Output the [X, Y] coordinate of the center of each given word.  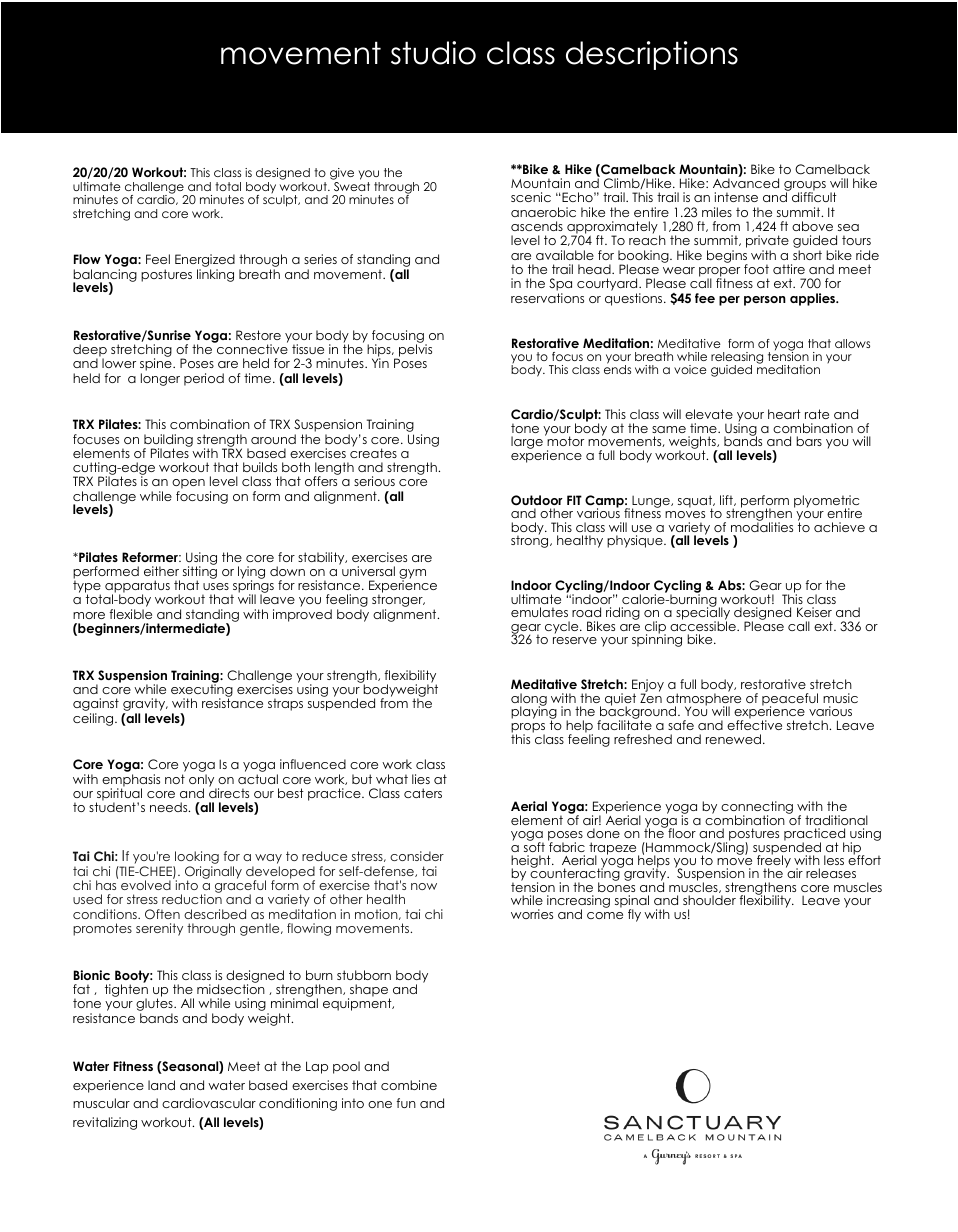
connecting [757, 809]
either [161, 571]
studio [433, 53]
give [342, 174]
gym [412, 575]
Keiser [814, 612]
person [765, 301]
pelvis [414, 350]
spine [157, 366]
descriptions [652, 55]
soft [534, 846]
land [161, 1085]
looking [196, 859]
